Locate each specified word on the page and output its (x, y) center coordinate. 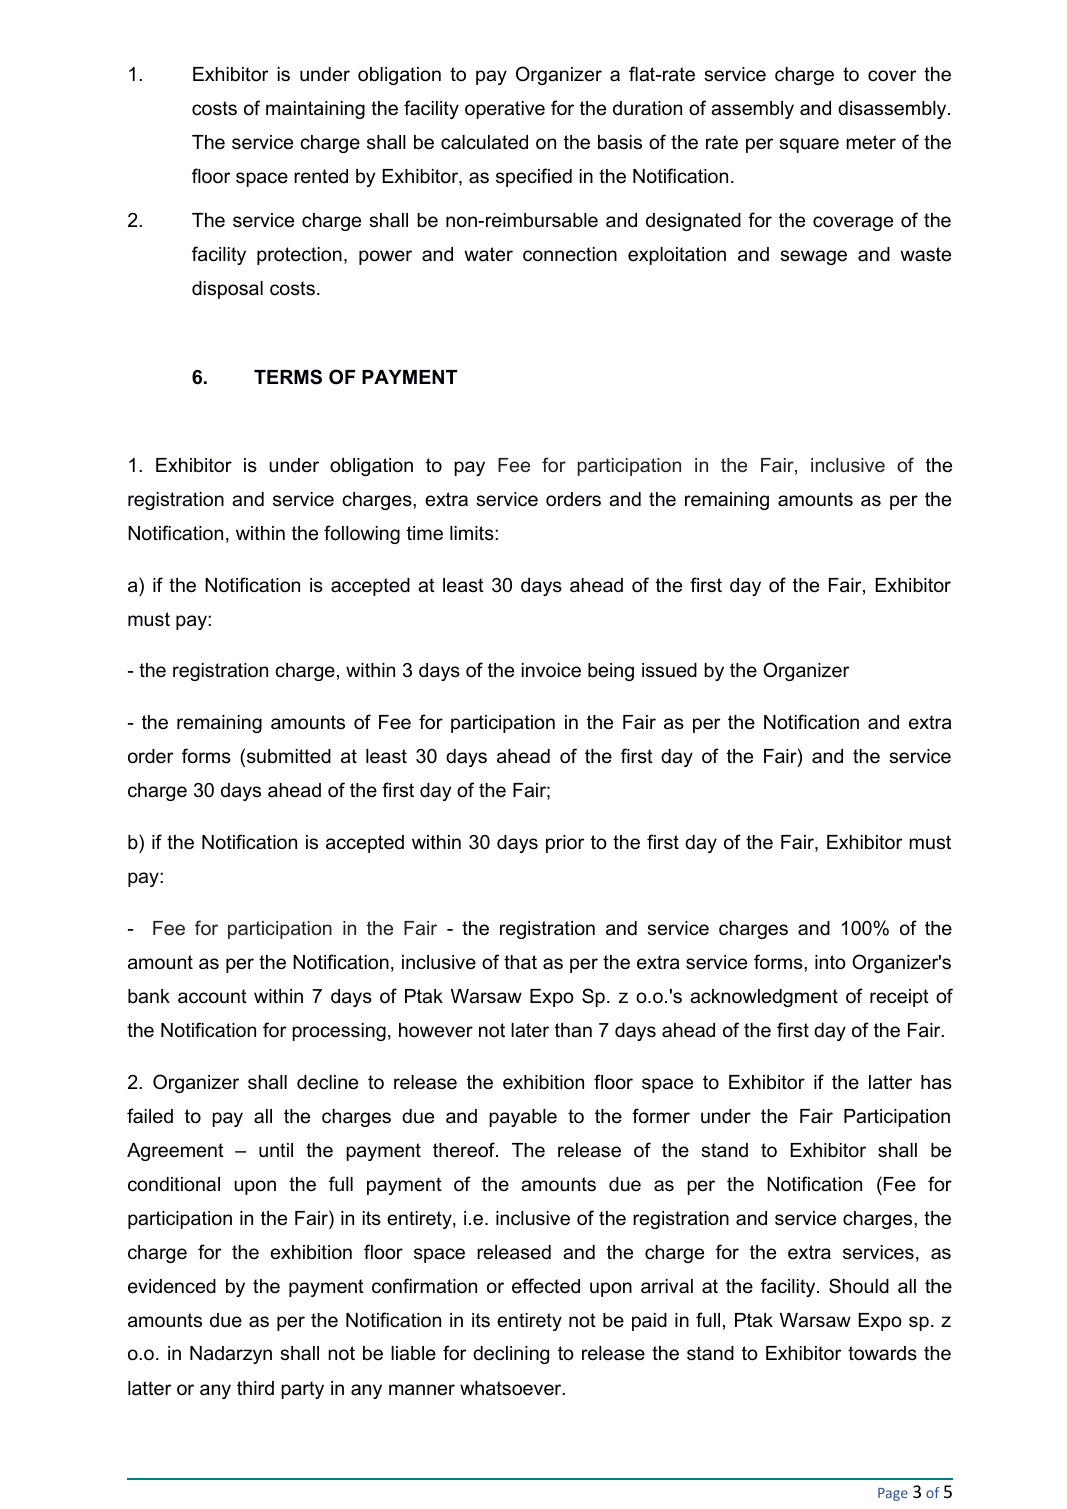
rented (321, 176)
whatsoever (512, 1388)
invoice (551, 670)
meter (871, 142)
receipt (899, 998)
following (362, 534)
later (530, 1030)
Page (893, 1494)
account (212, 996)
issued (669, 670)
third (255, 1388)
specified (534, 177)
